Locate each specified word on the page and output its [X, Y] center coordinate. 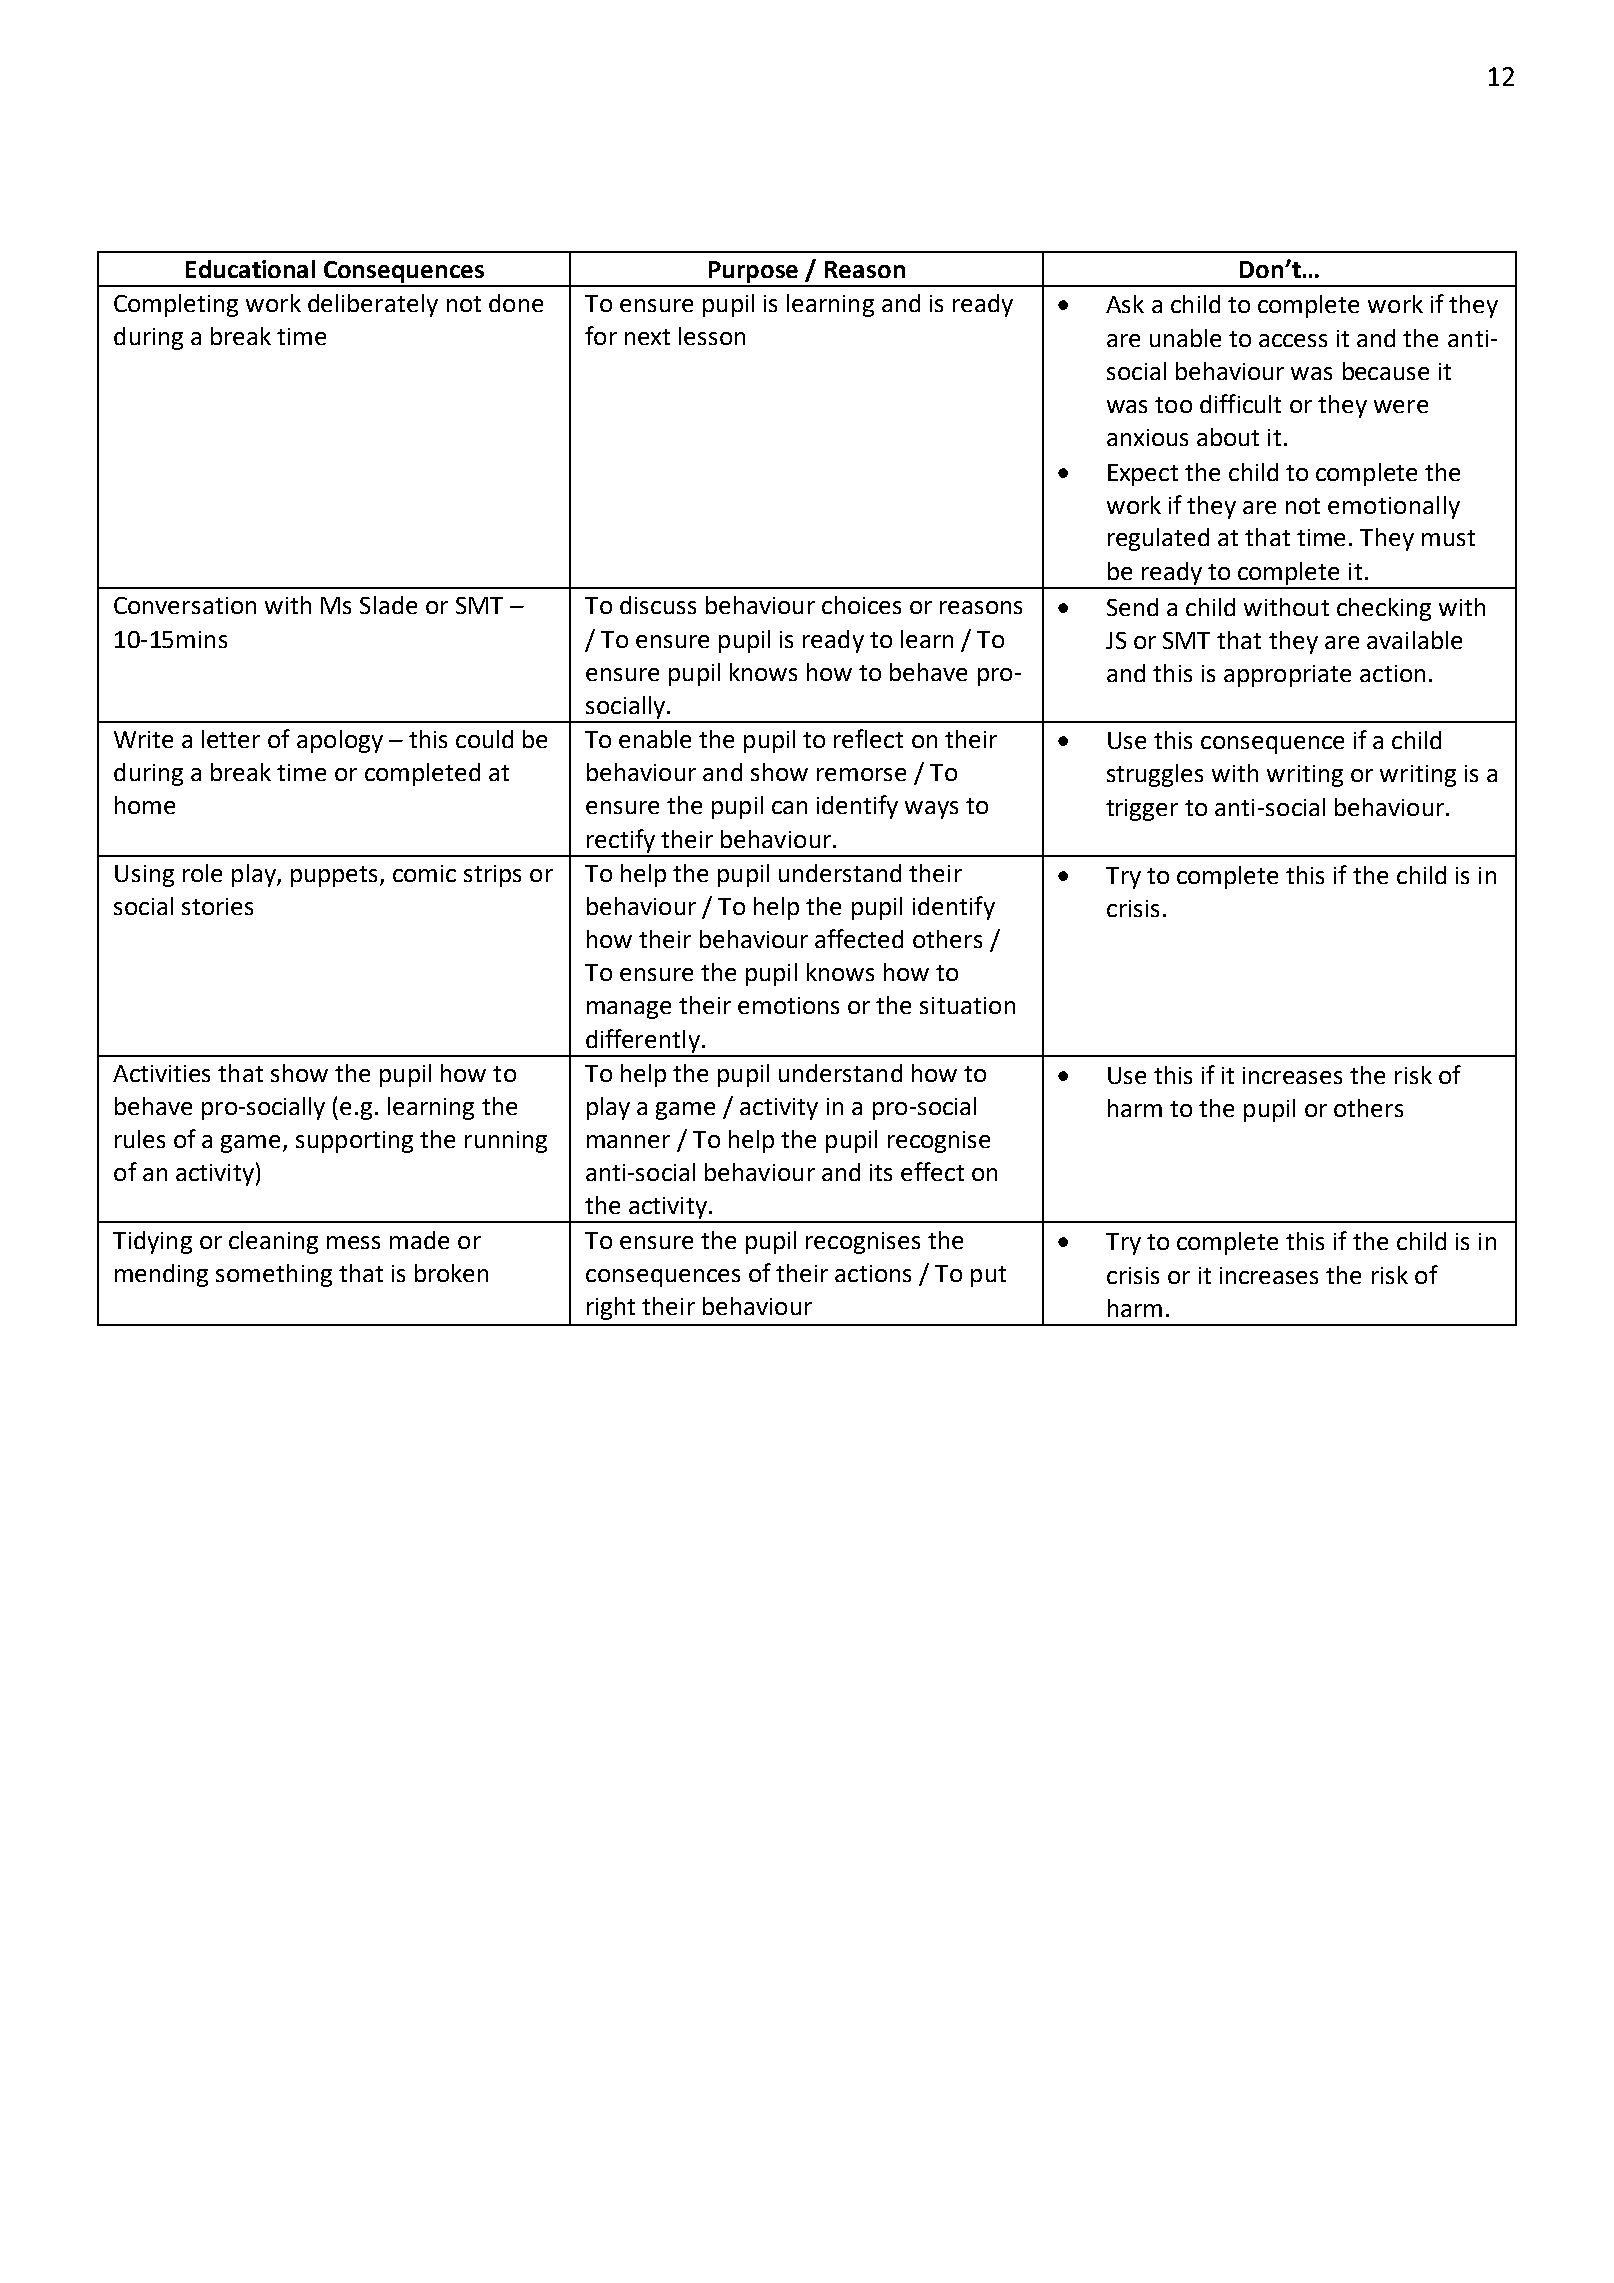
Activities [161, 1073]
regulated [1158, 539]
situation [967, 1005]
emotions [788, 1005]
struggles [1155, 775]
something [274, 1275]
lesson [712, 336]
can [789, 807]
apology [340, 741]
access [1293, 340]
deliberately [373, 305]
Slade [388, 605]
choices [861, 605]
